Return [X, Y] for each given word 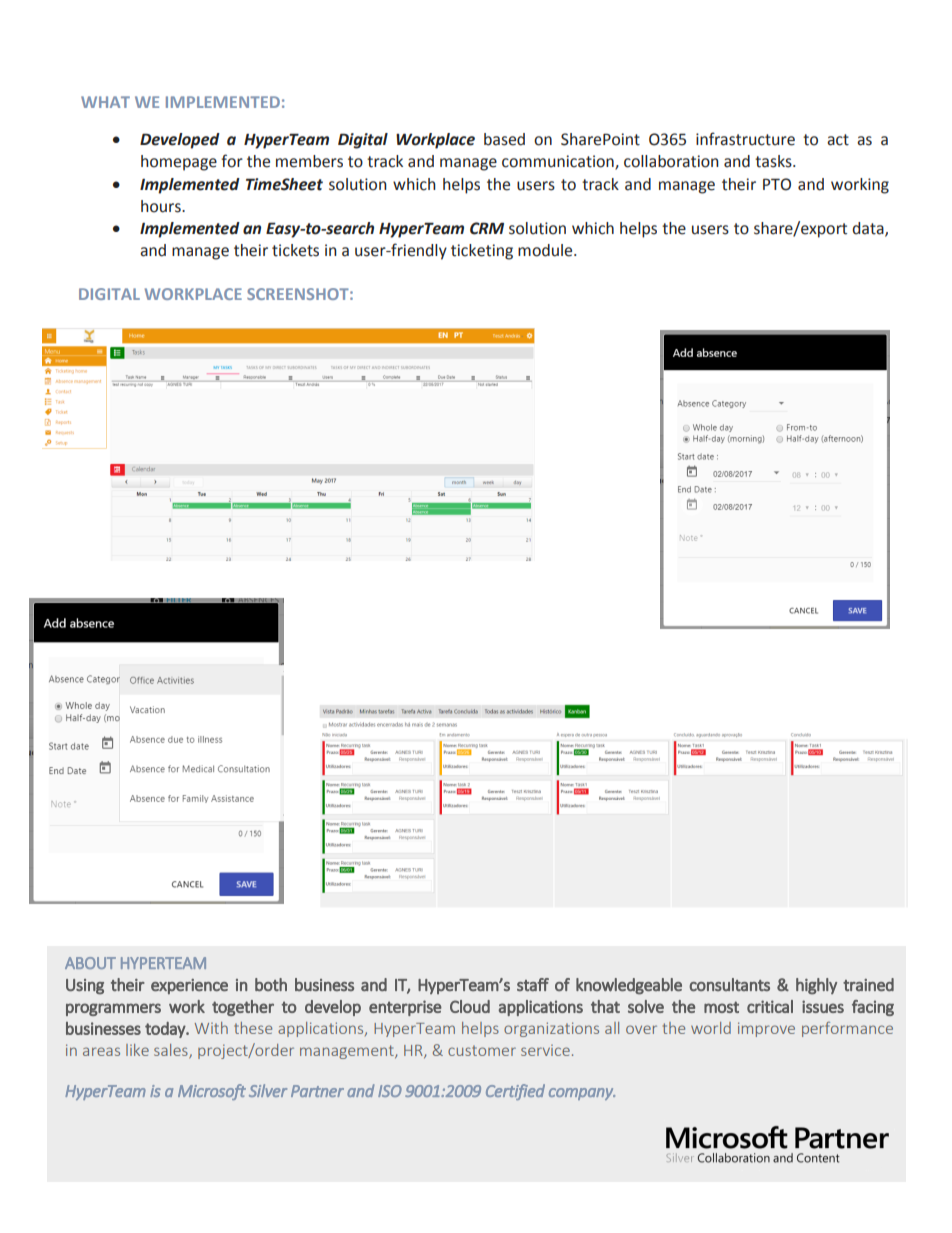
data [869, 229]
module [546, 250]
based [504, 139]
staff [533, 984]
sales [172, 1051]
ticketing [482, 252]
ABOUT [90, 963]
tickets [295, 250]
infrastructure [745, 139]
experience [189, 986]
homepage [179, 163]
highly [816, 986]
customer [482, 1050]
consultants [729, 984]
